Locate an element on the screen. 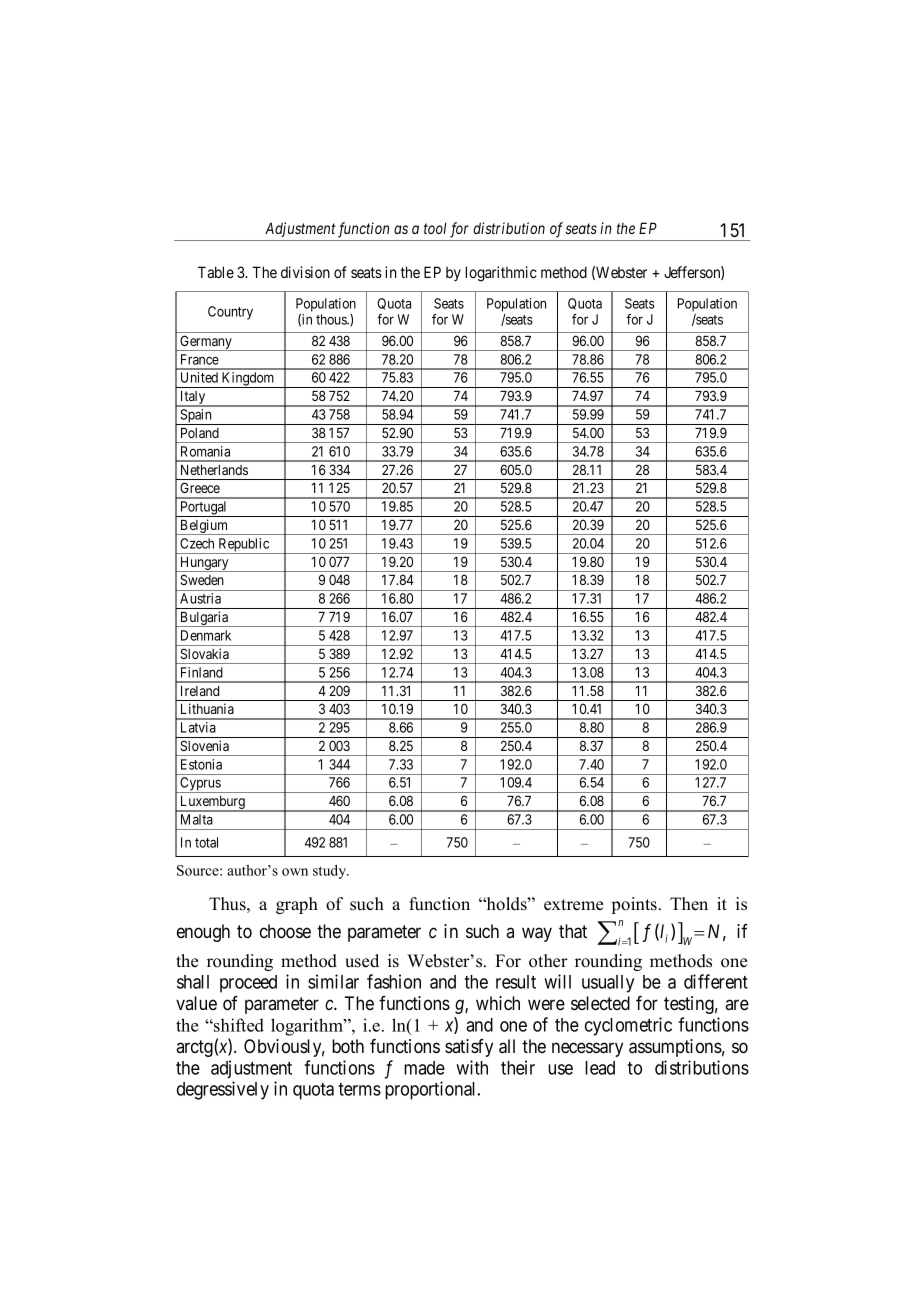  Luxemburg is located at coordinates (212, 804).
